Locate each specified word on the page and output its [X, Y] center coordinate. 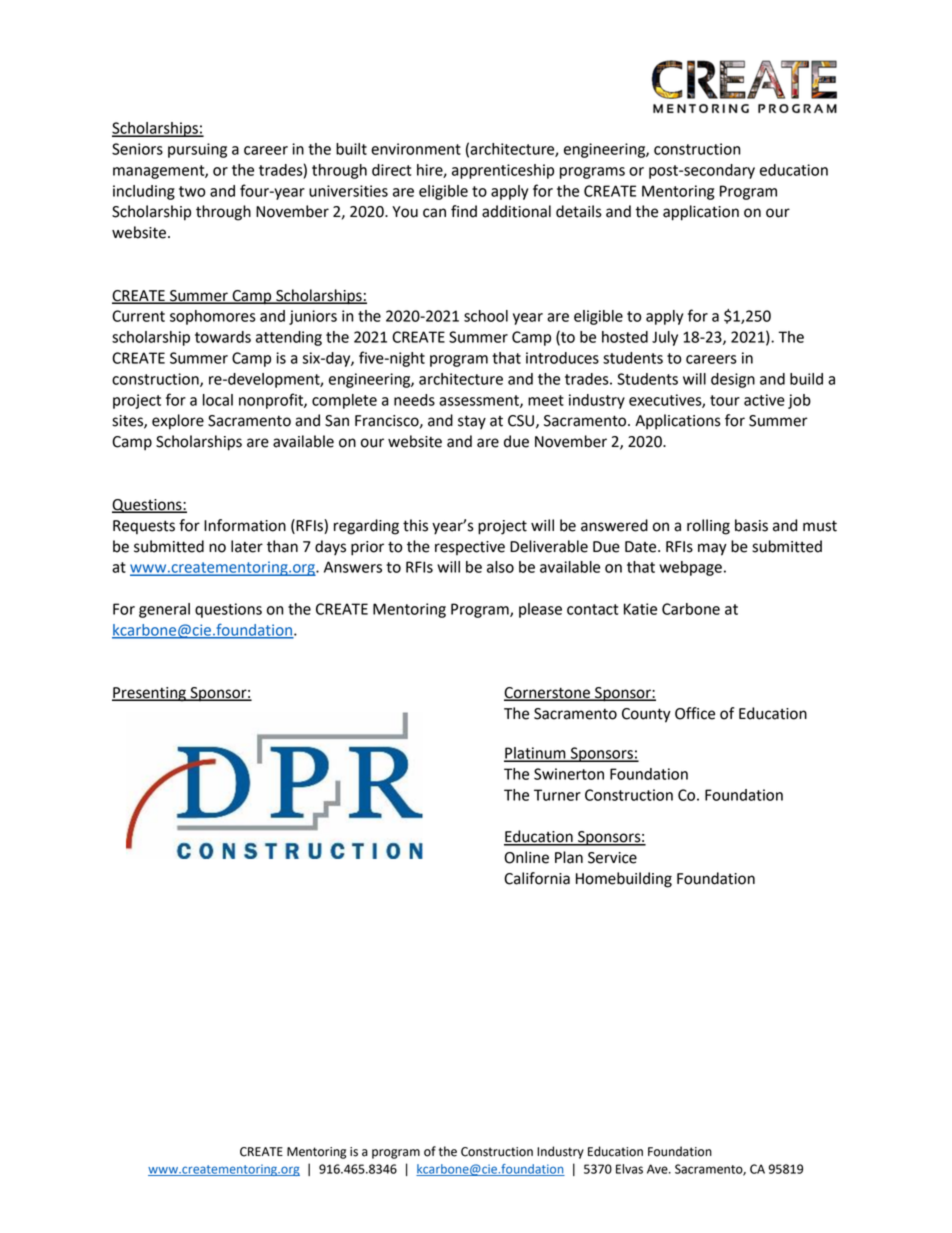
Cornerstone [548, 694]
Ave [658, 1169]
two [192, 191]
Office [695, 713]
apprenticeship [503, 171]
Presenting [150, 694]
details [579, 211]
